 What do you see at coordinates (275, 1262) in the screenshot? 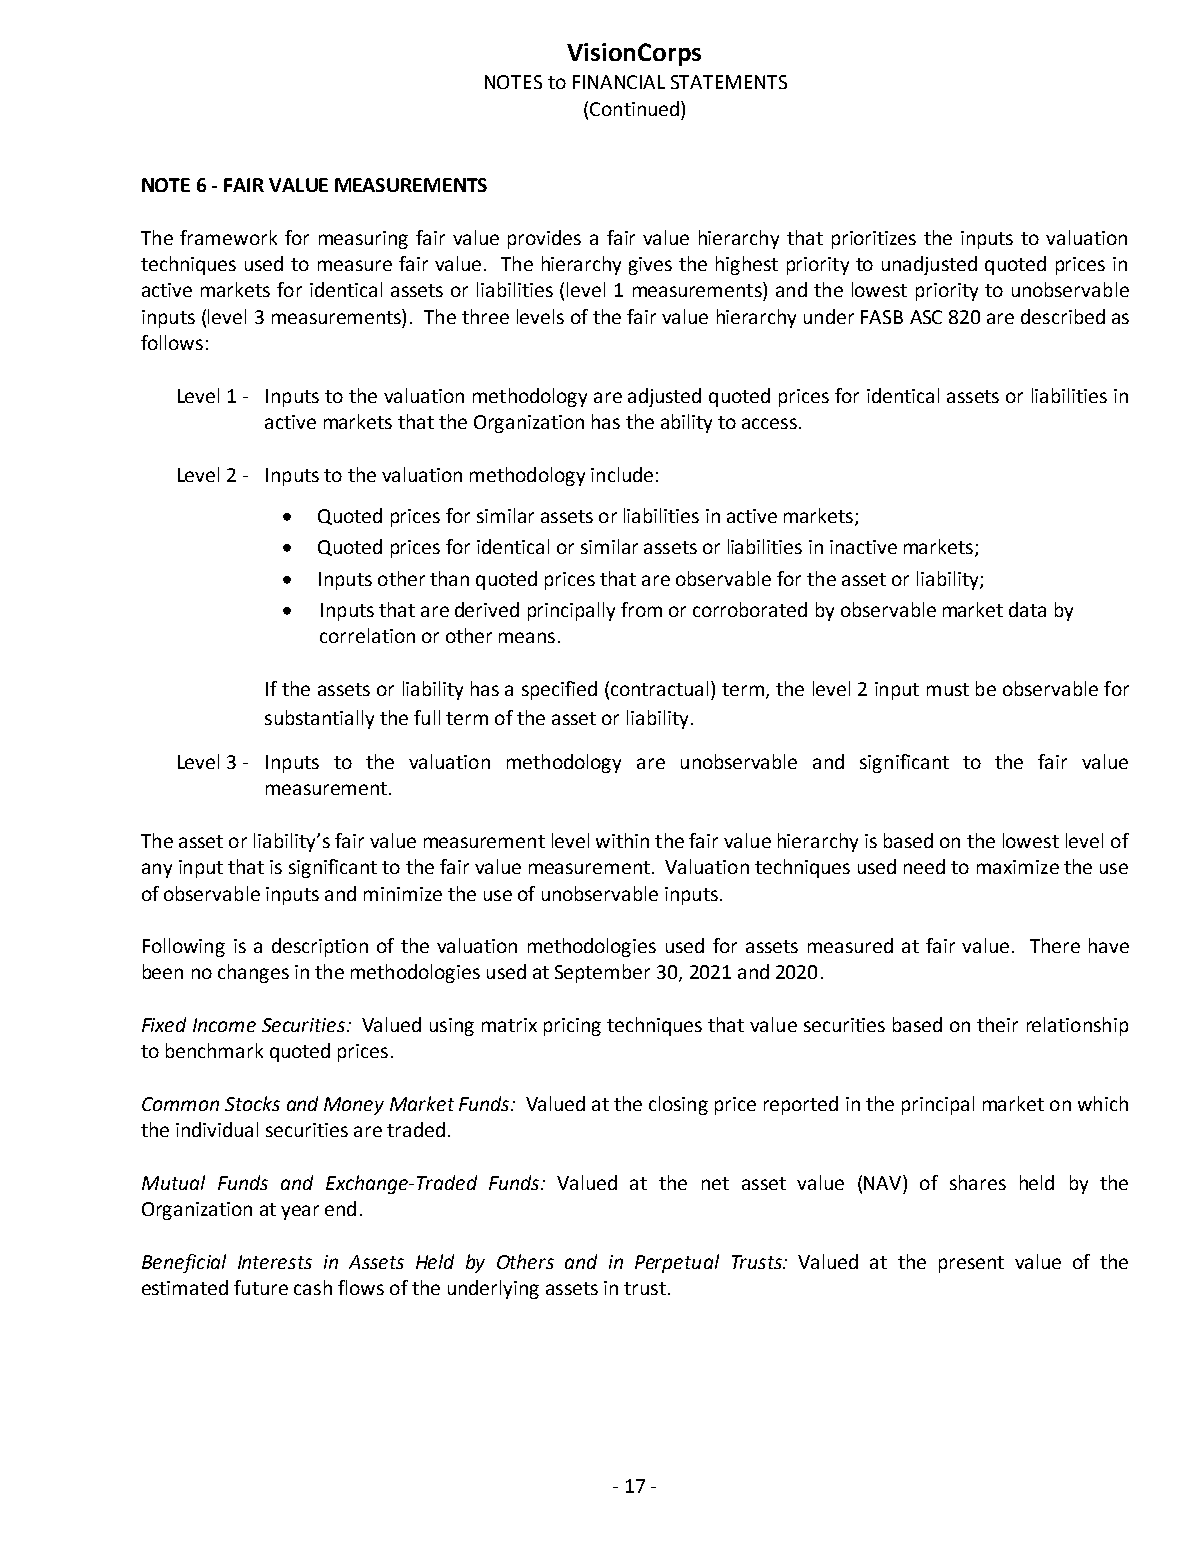
I see `Interests` at bounding box center [275, 1262].
